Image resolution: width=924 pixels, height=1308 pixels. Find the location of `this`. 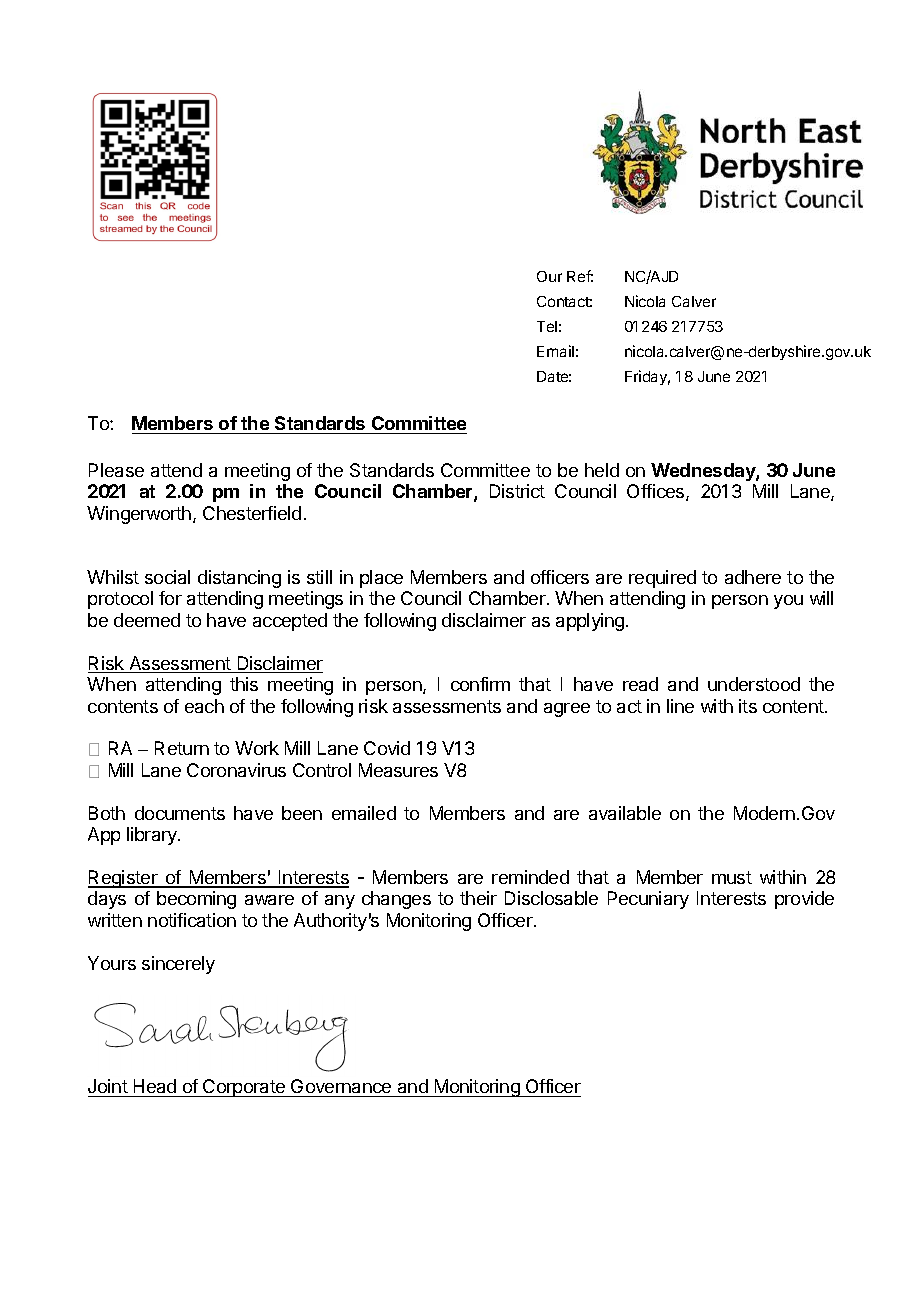

this is located at coordinates (244, 684).
